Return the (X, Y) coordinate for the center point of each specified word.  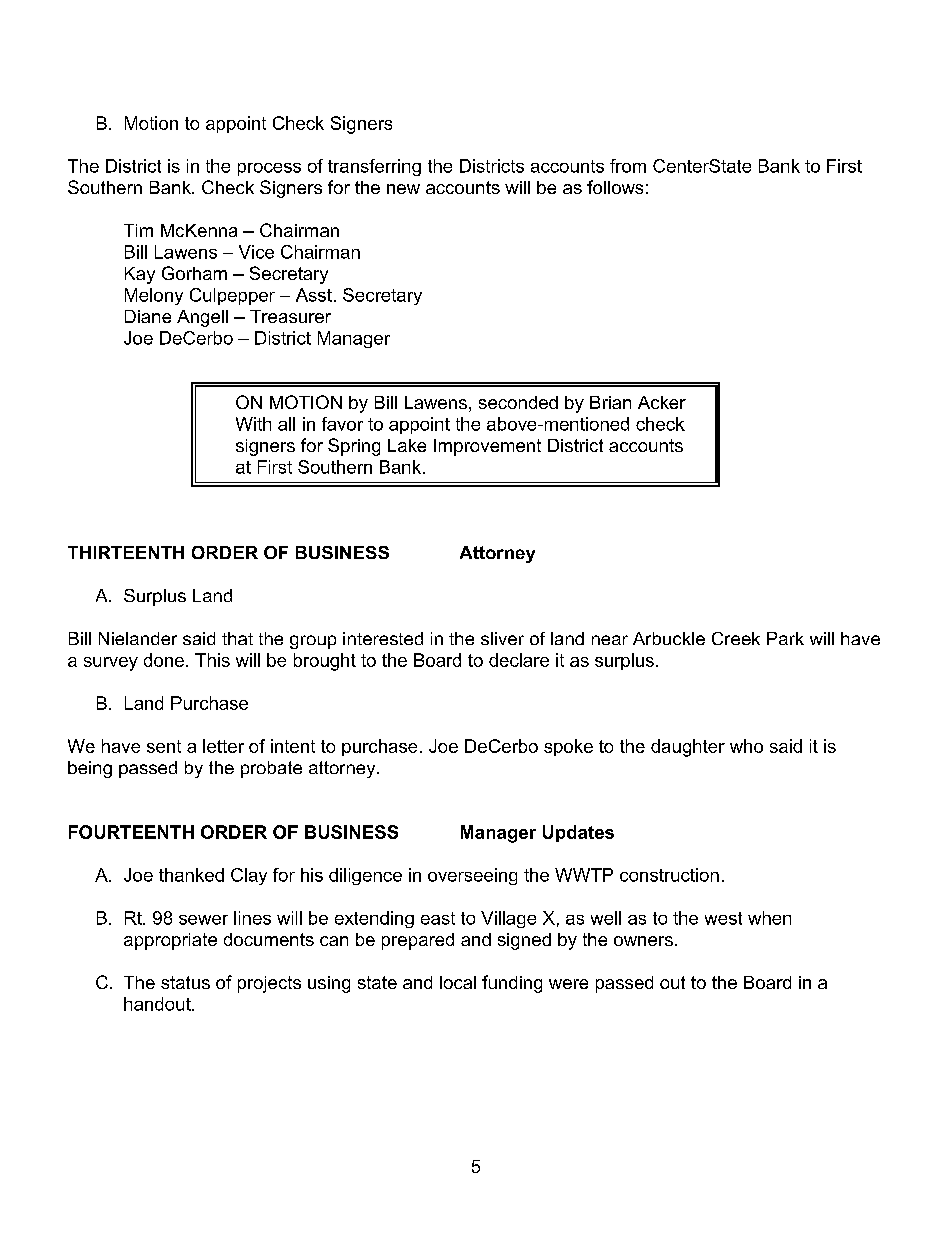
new (403, 189)
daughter (688, 748)
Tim (138, 230)
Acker (662, 402)
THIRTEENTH (126, 552)
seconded (518, 402)
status (185, 982)
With (253, 424)
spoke (568, 747)
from (628, 166)
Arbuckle (669, 638)
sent (164, 746)
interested (383, 638)
